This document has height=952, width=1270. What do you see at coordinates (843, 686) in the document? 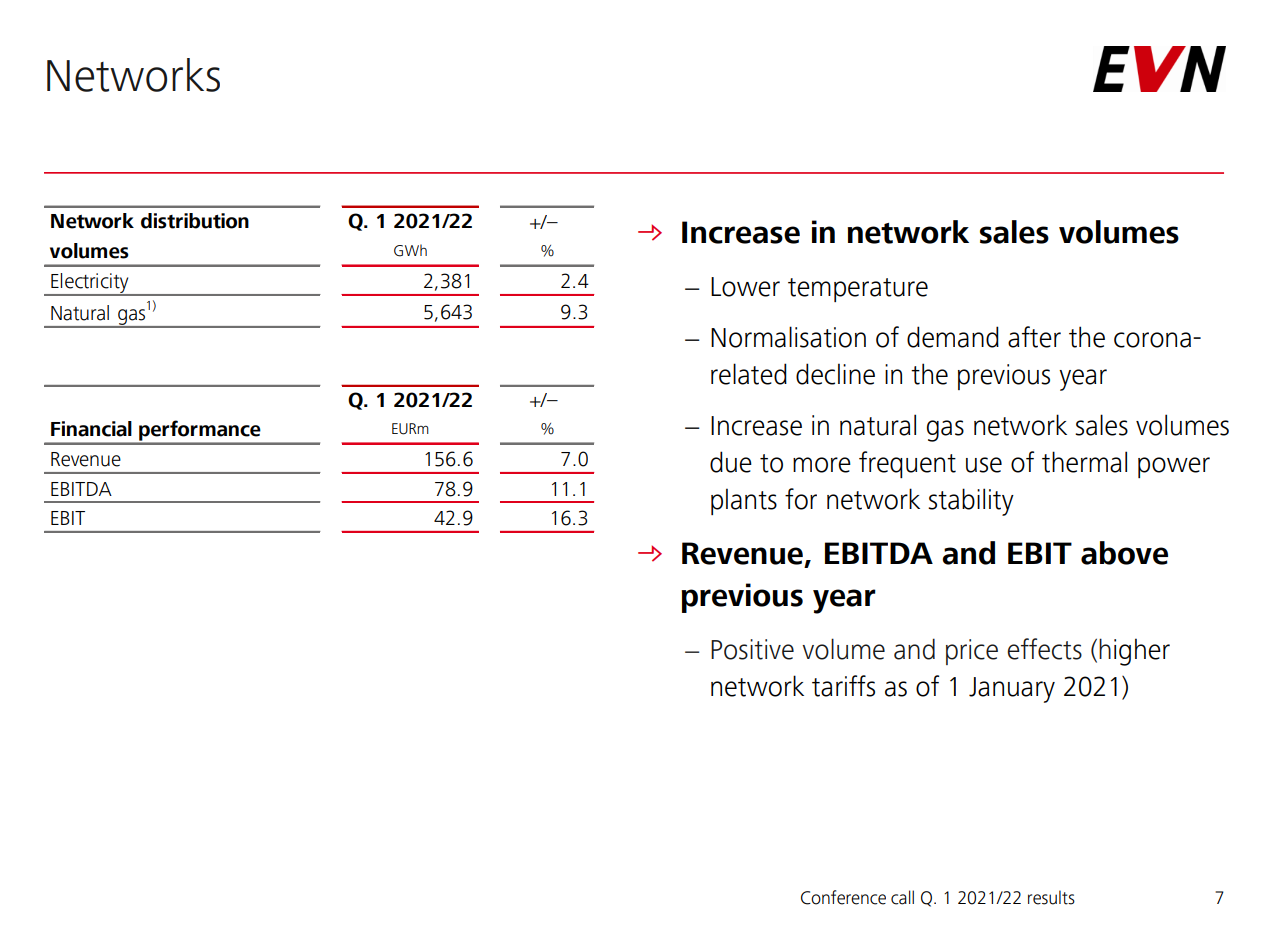
I see `tariffs` at bounding box center [843, 686].
